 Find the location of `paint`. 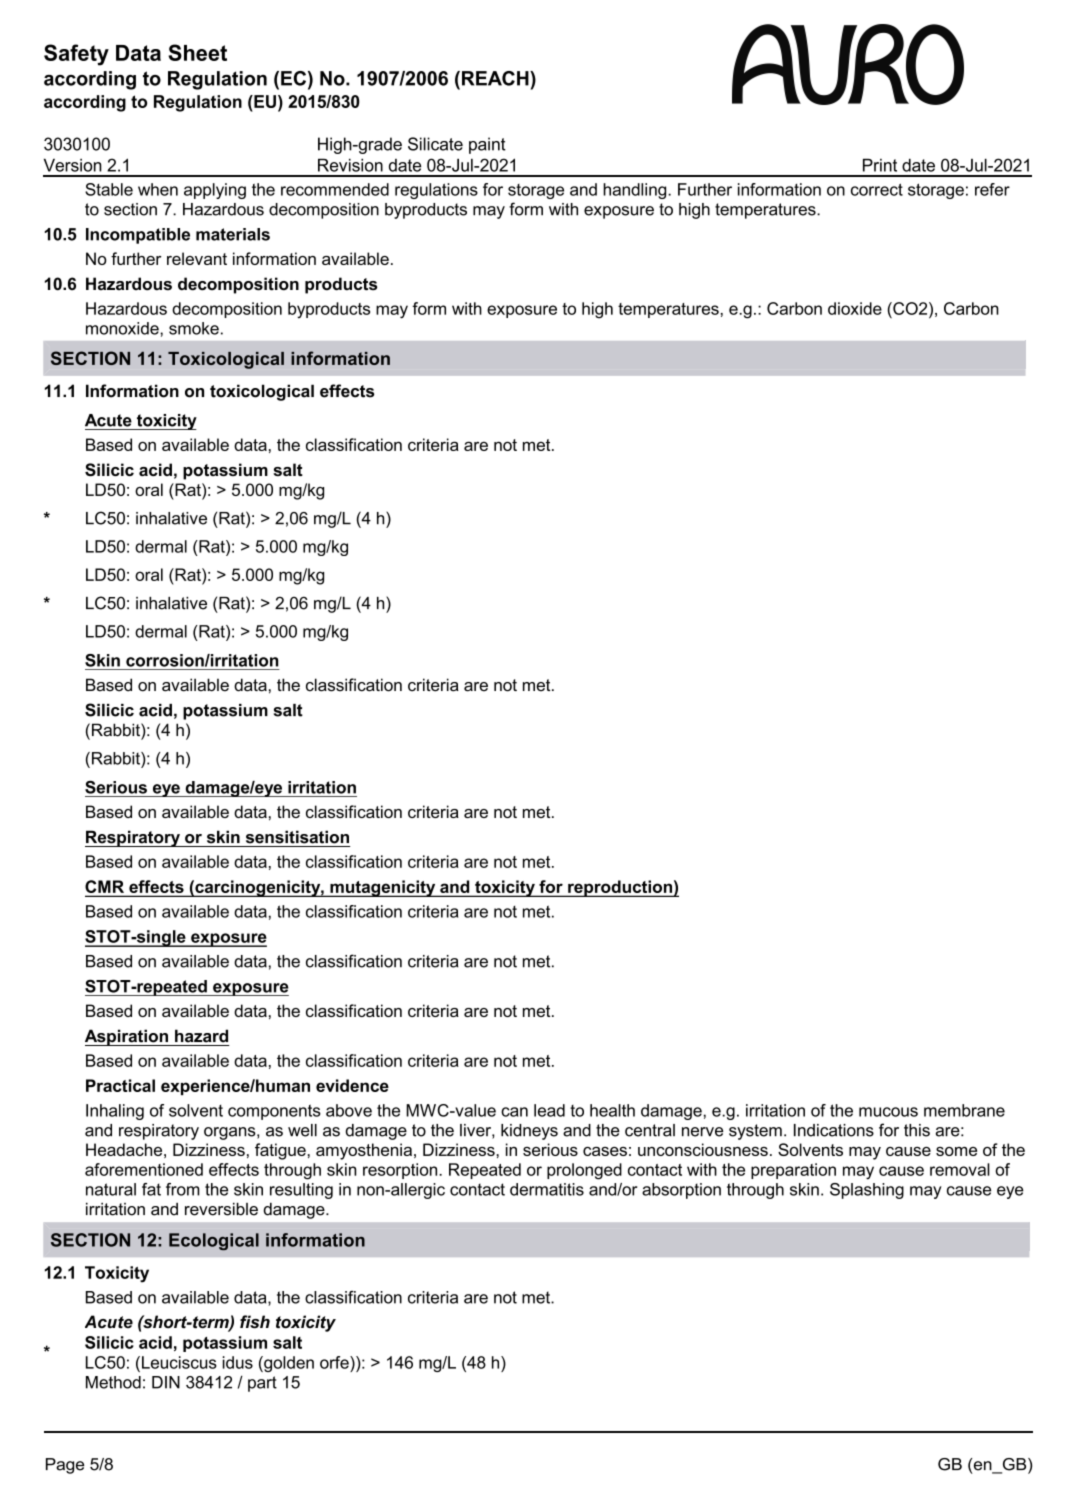

paint is located at coordinates (487, 145).
